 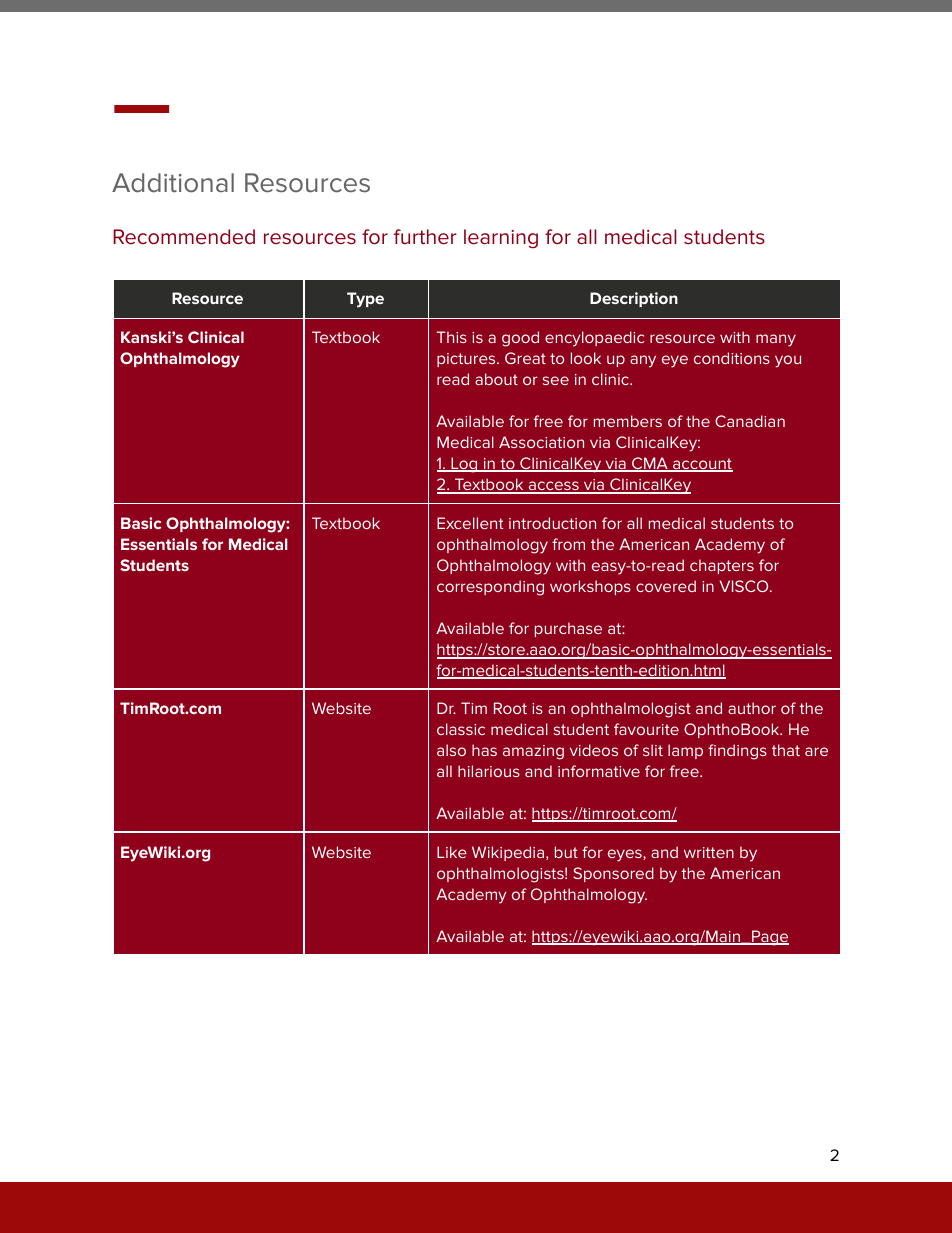 I want to click on introduction, so click(x=552, y=523).
